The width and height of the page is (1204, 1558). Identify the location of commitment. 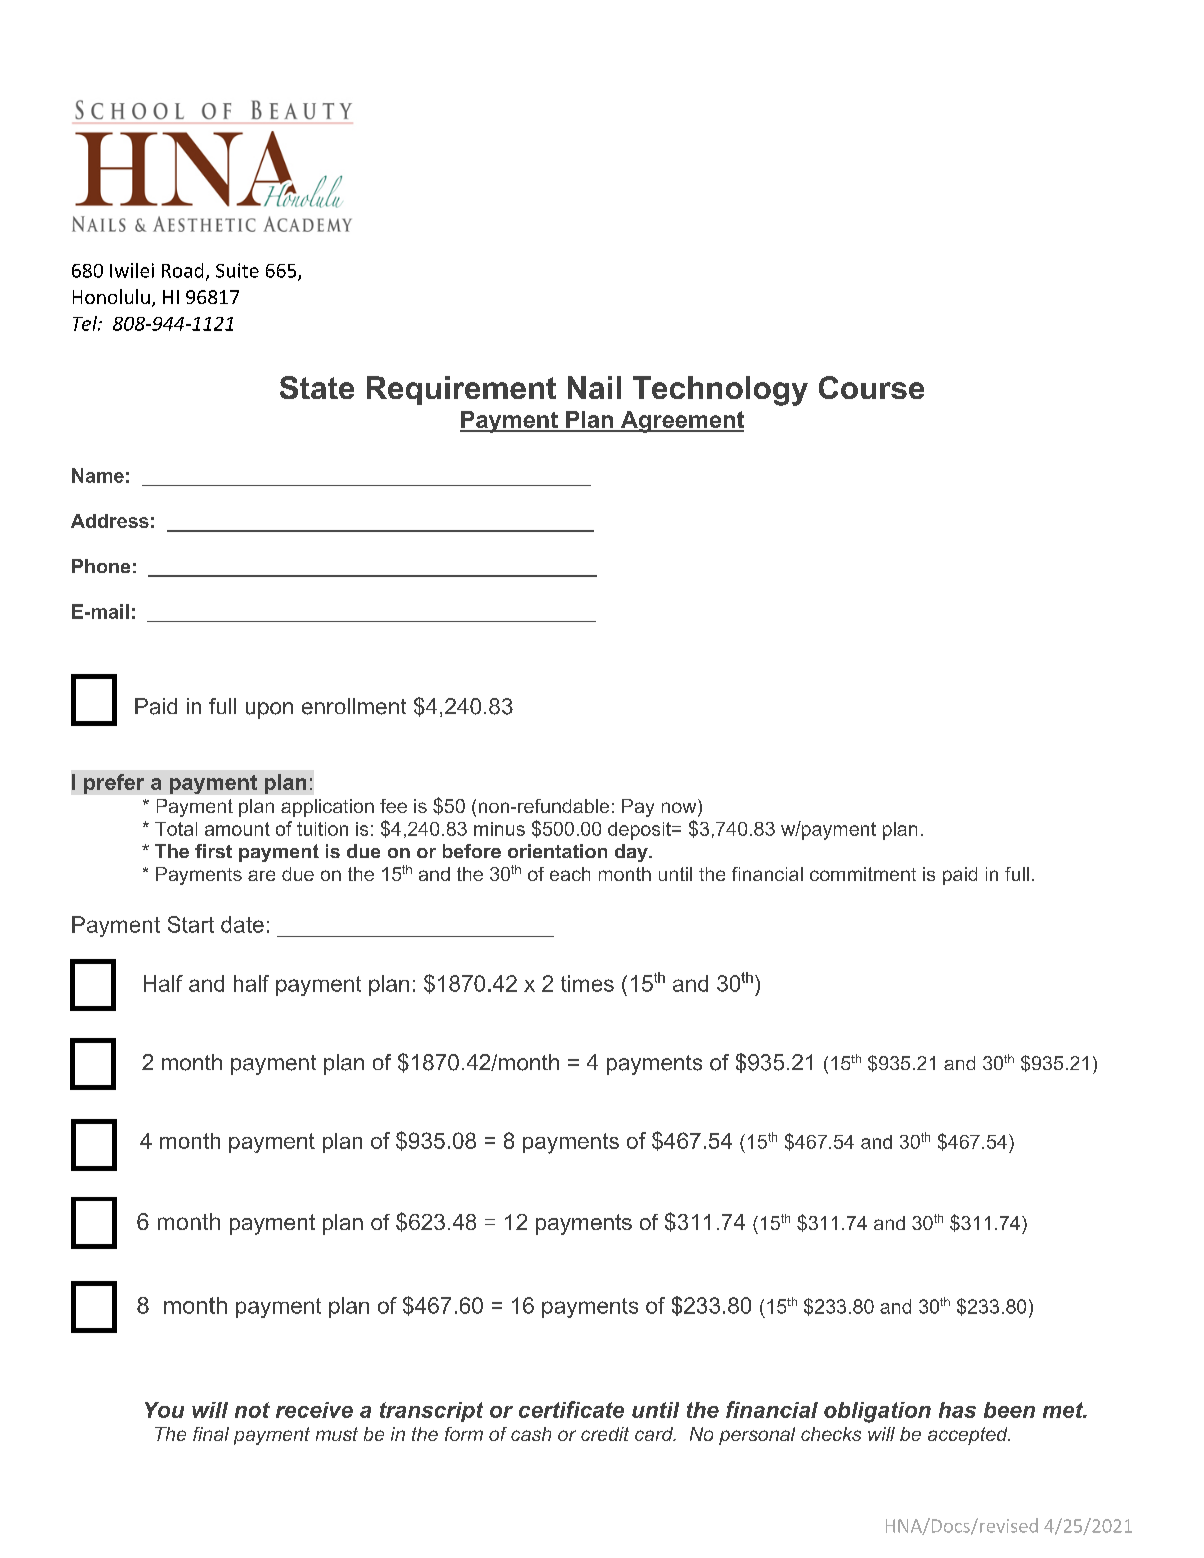
(863, 874).
